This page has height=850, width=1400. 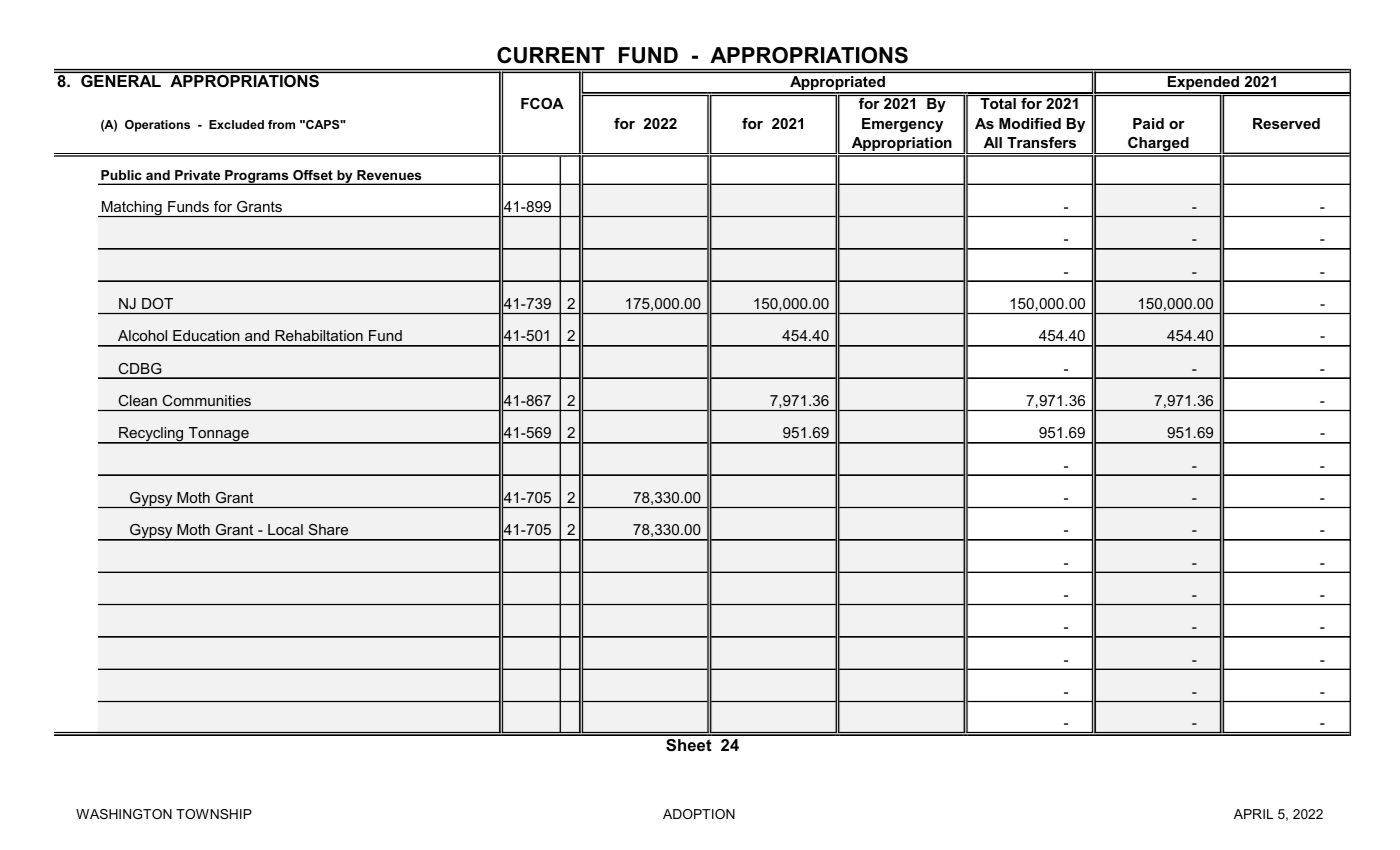 What do you see at coordinates (1148, 123) in the page?
I see `Paid` at bounding box center [1148, 123].
